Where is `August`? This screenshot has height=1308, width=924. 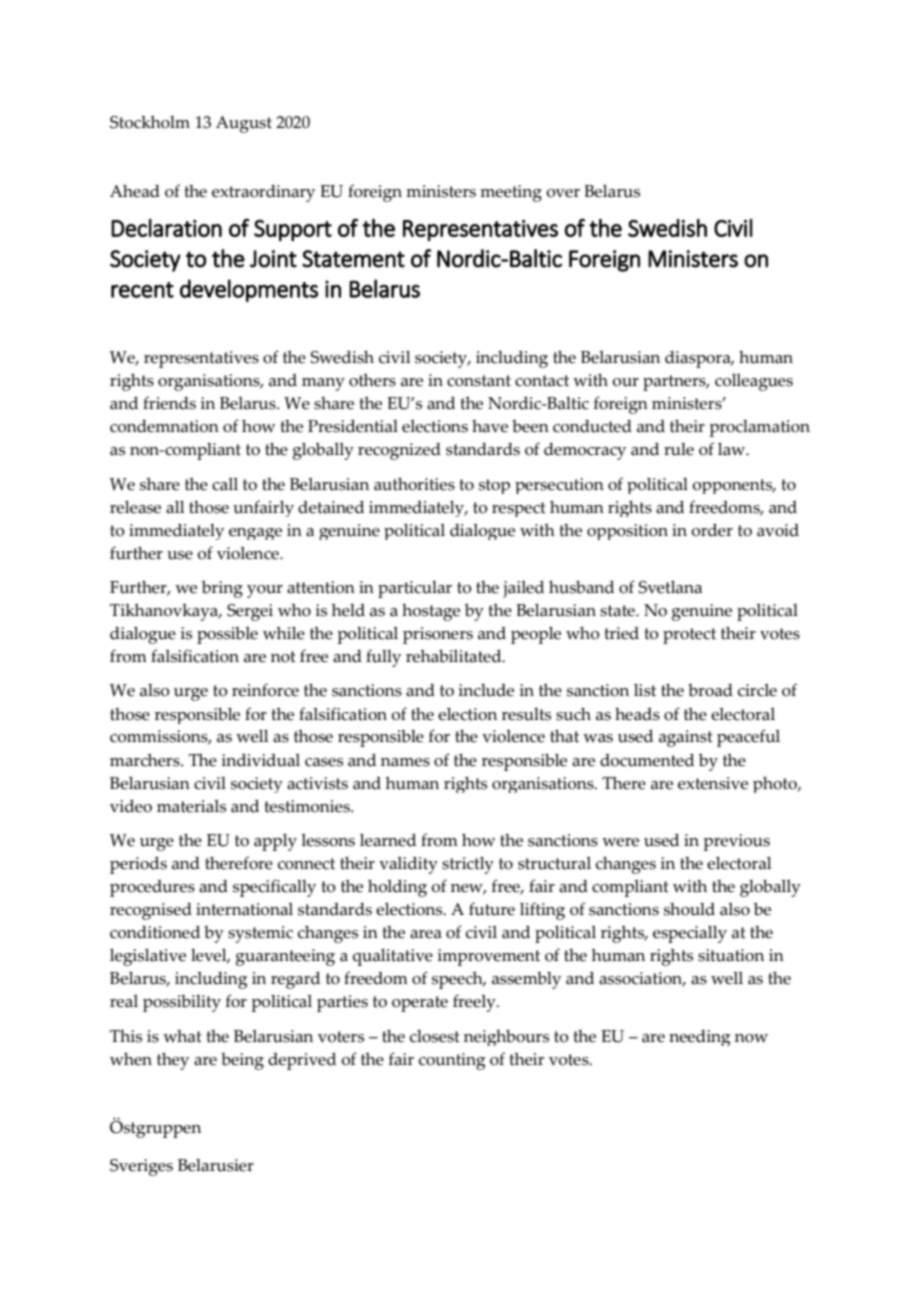 August is located at coordinates (244, 124).
